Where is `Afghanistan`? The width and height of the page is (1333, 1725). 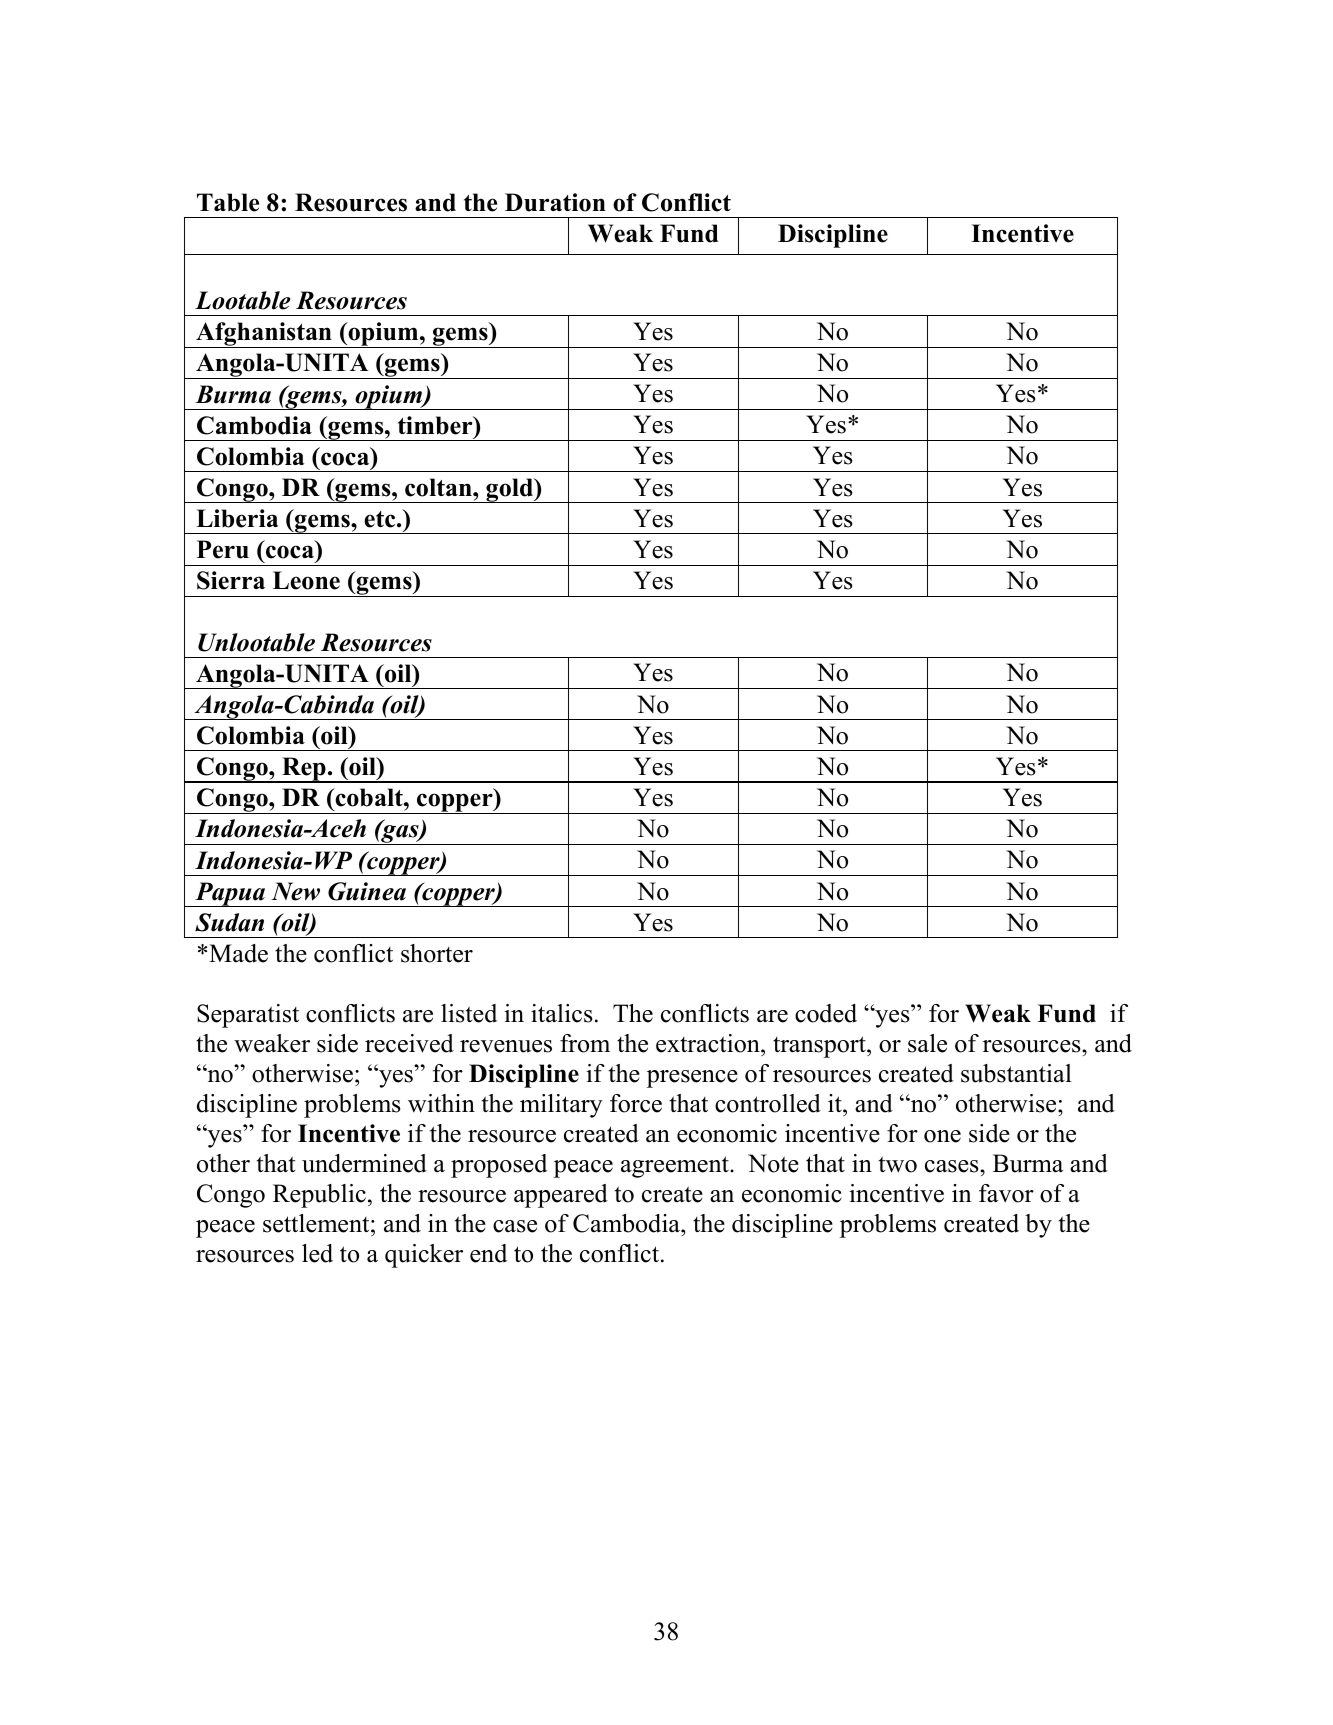 Afghanistan is located at coordinates (264, 335).
